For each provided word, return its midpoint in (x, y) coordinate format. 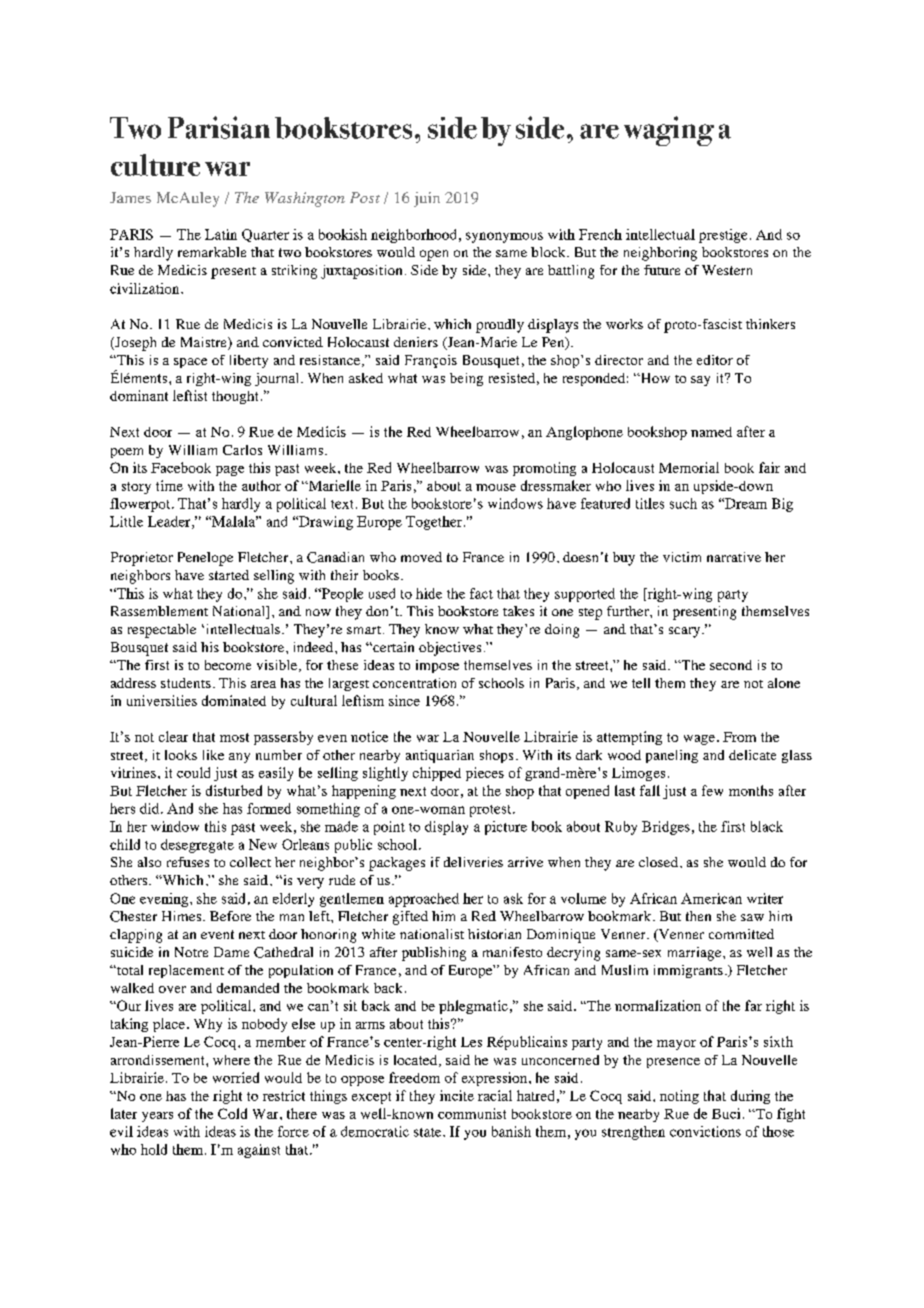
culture (155, 165)
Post (365, 197)
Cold (232, 1113)
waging (669, 131)
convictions (705, 1131)
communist (472, 1113)
